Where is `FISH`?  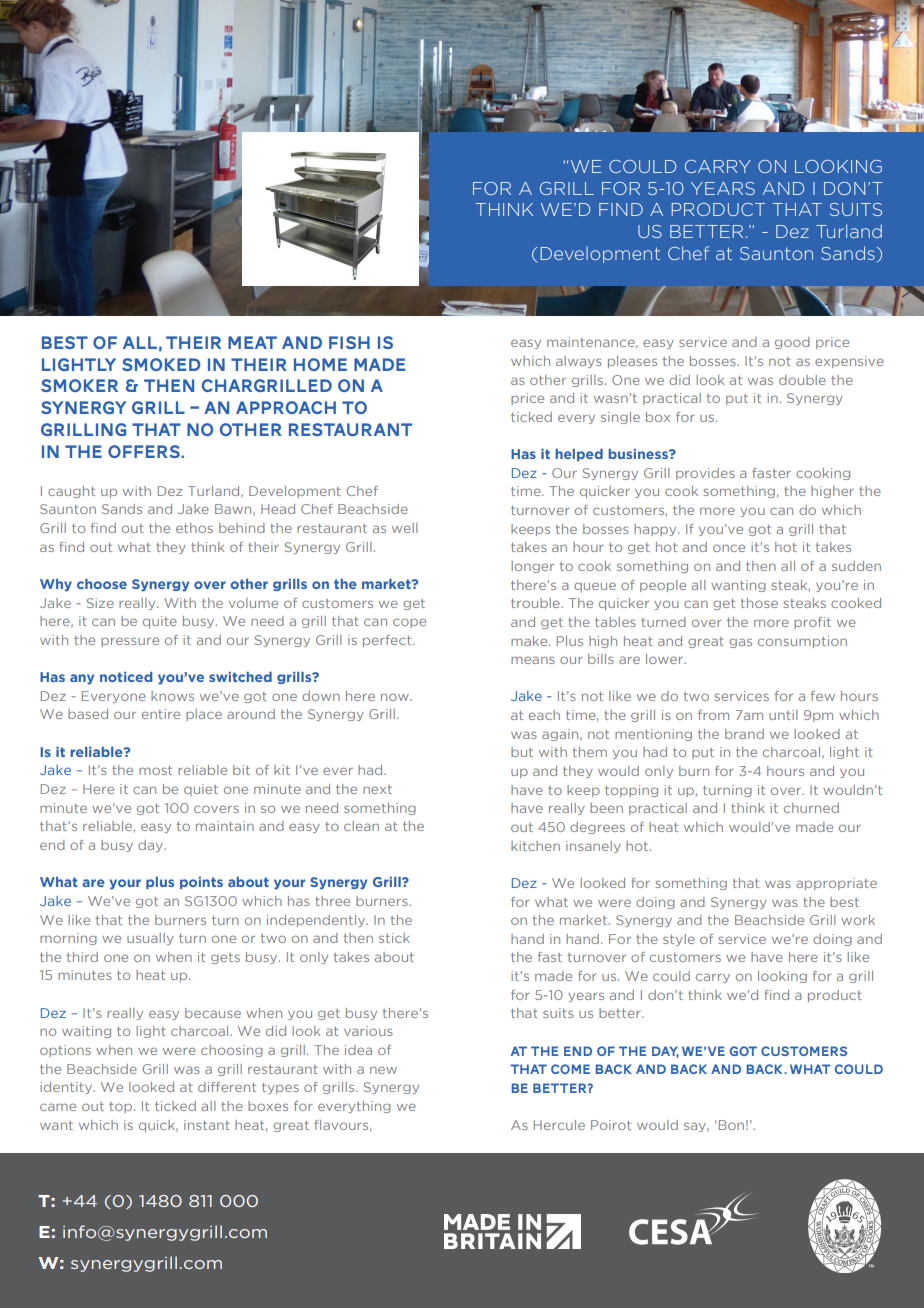 FISH is located at coordinates (349, 342).
